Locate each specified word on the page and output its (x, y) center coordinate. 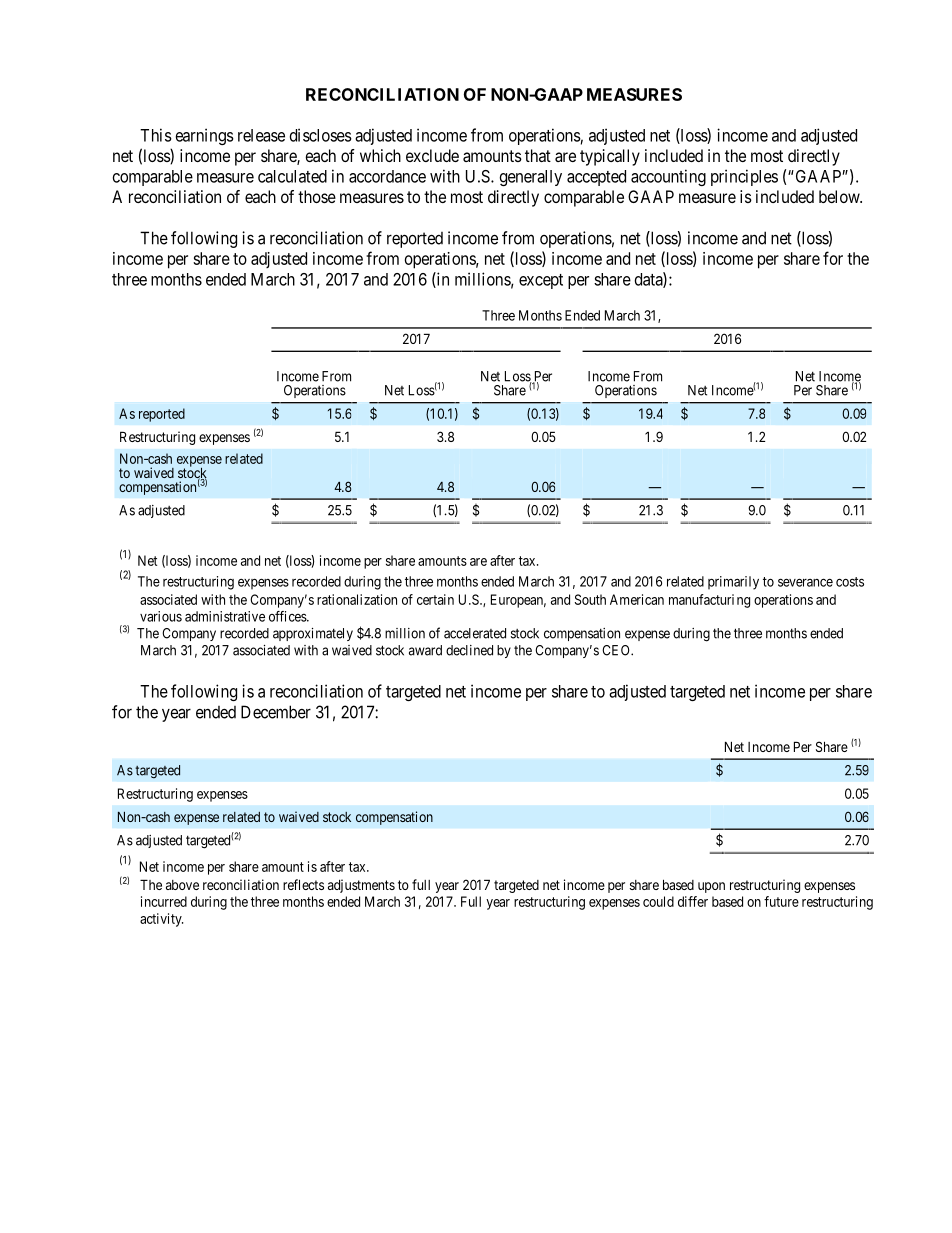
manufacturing (709, 601)
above (182, 885)
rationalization (357, 599)
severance (805, 582)
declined (469, 650)
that (538, 155)
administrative (225, 616)
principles (744, 177)
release (261, 135)
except (541, 281)
